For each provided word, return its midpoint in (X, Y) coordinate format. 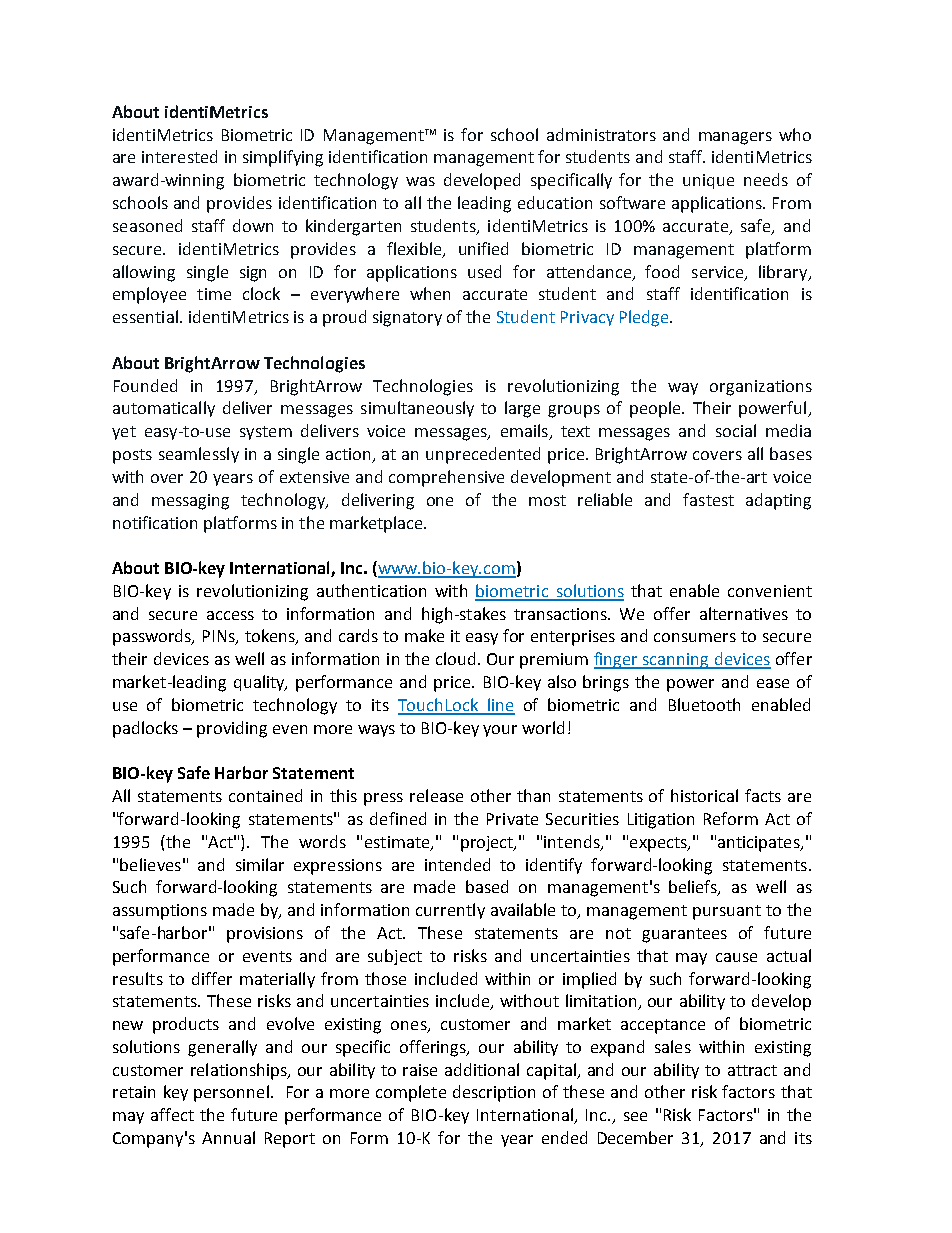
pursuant (727, 912)
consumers (695, 637)
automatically (164, 409)
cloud (455, 658)
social (736, 430)
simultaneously (417, 409)
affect (172, 1114)
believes (150, 864)
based (487, 886)
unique (708, 181)
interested (179, 156)
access (230, 615)
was (420, 181)
